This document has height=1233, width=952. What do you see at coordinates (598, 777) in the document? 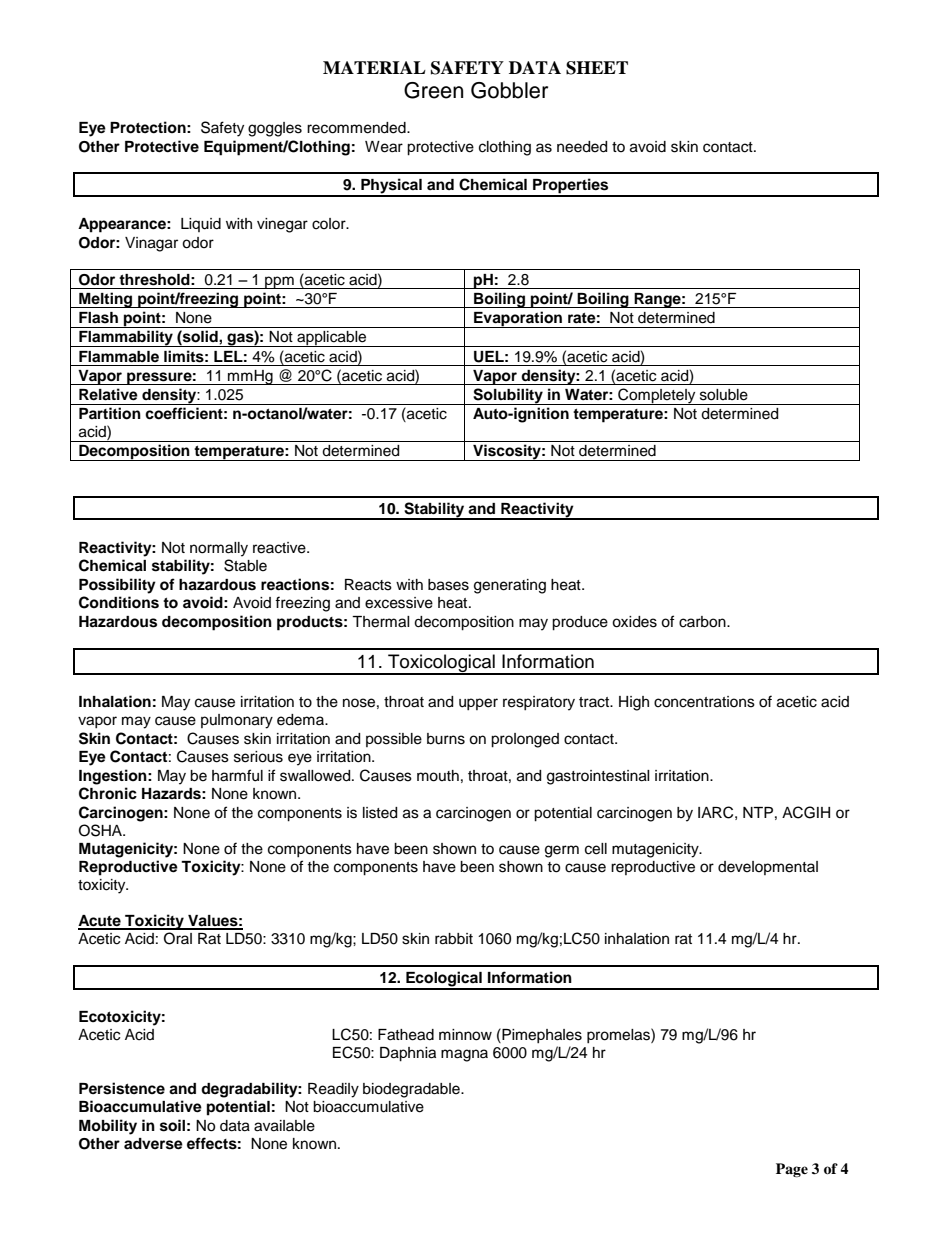
I see `gastrointestinal` at bounding box center [598, 777].
